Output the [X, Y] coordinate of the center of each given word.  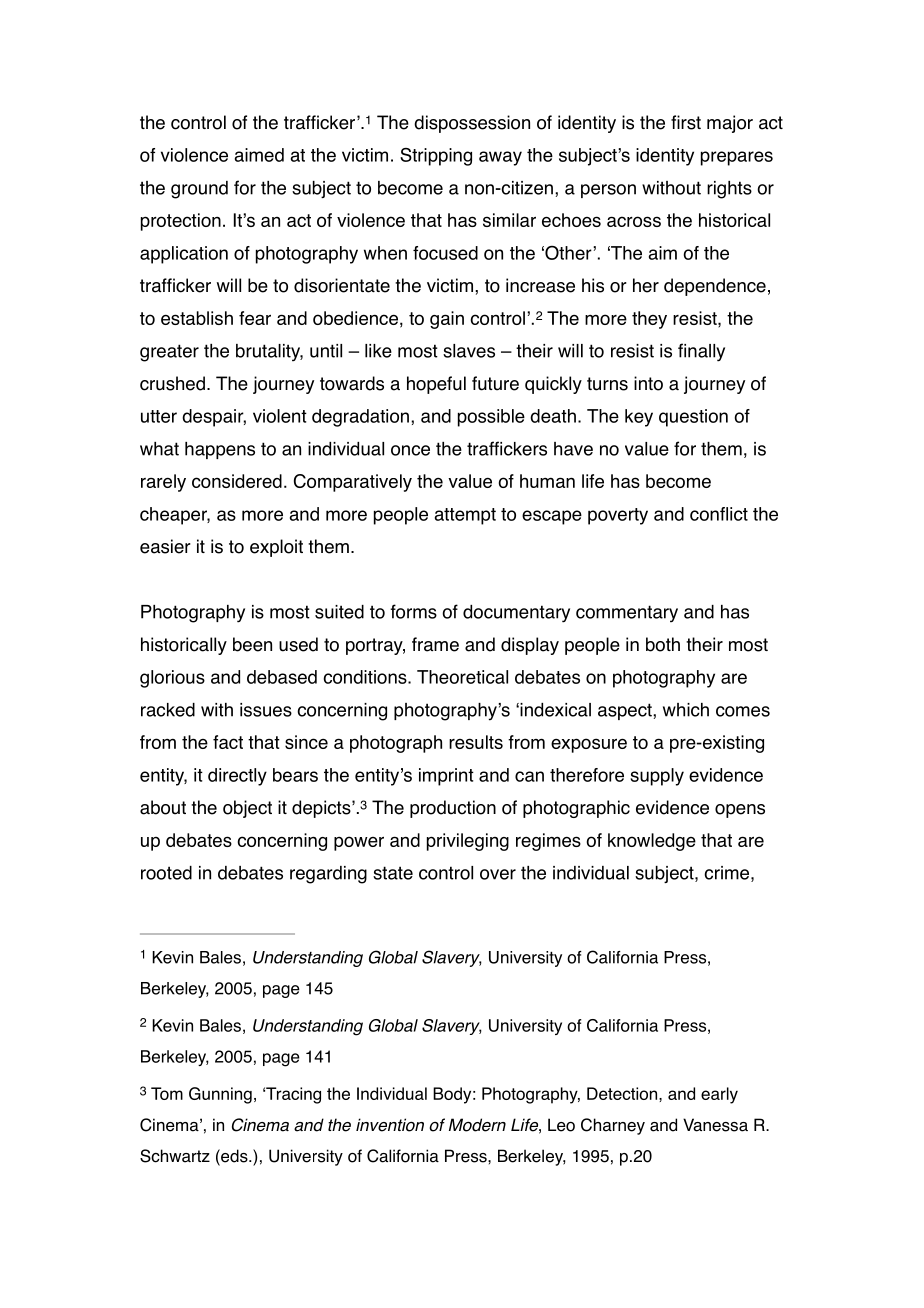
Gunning [220, 1095]
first [686, 122]
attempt [465, 516]
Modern [477, 1125]
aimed [259, 155]
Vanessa [715, 1125]
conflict [719, 514]
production [453, 809]
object [247, 809]
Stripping [436, 157]
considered [237, 481]
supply [657, 777]
